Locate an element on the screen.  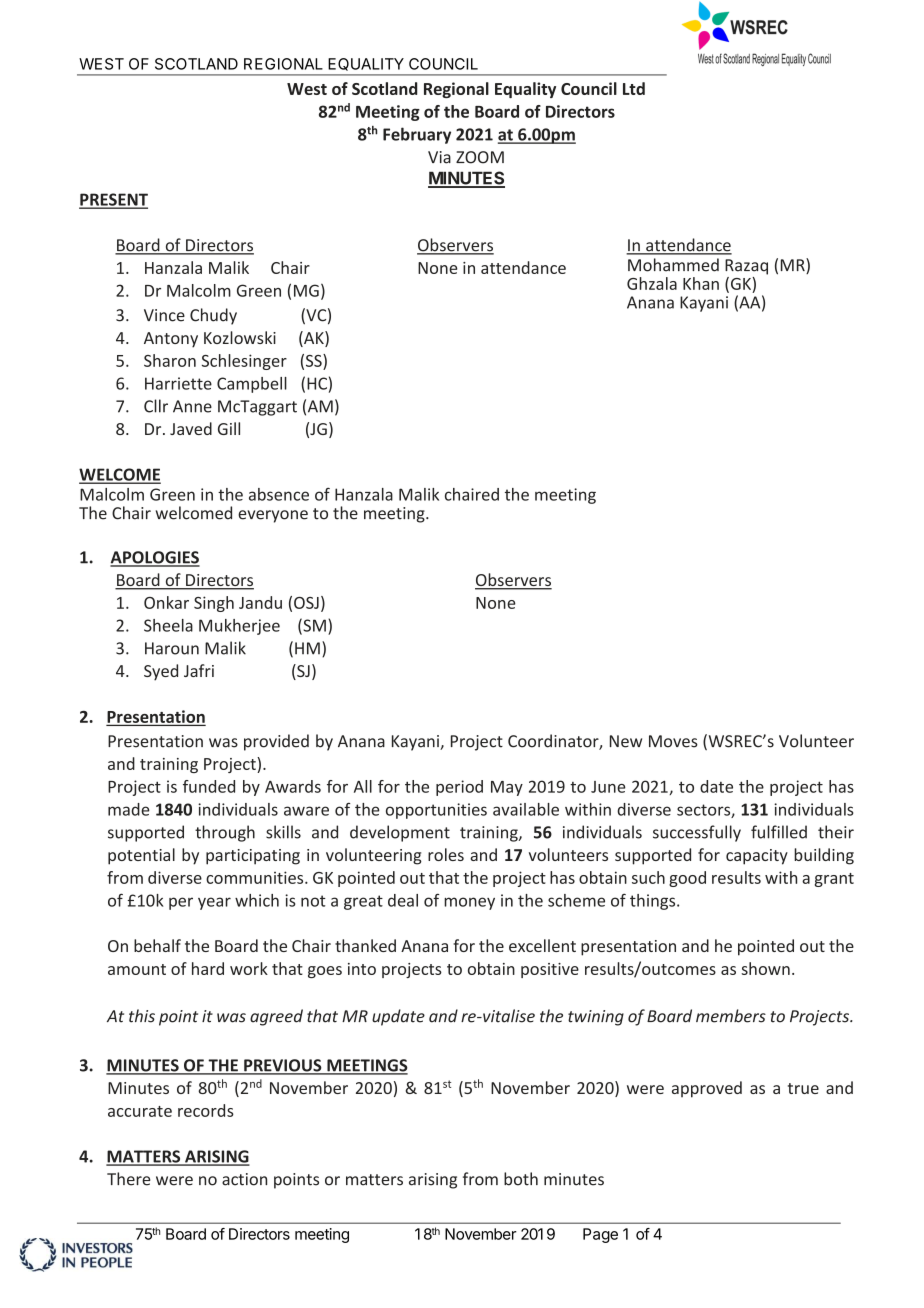
both is located at coordinates (521, 1179).
